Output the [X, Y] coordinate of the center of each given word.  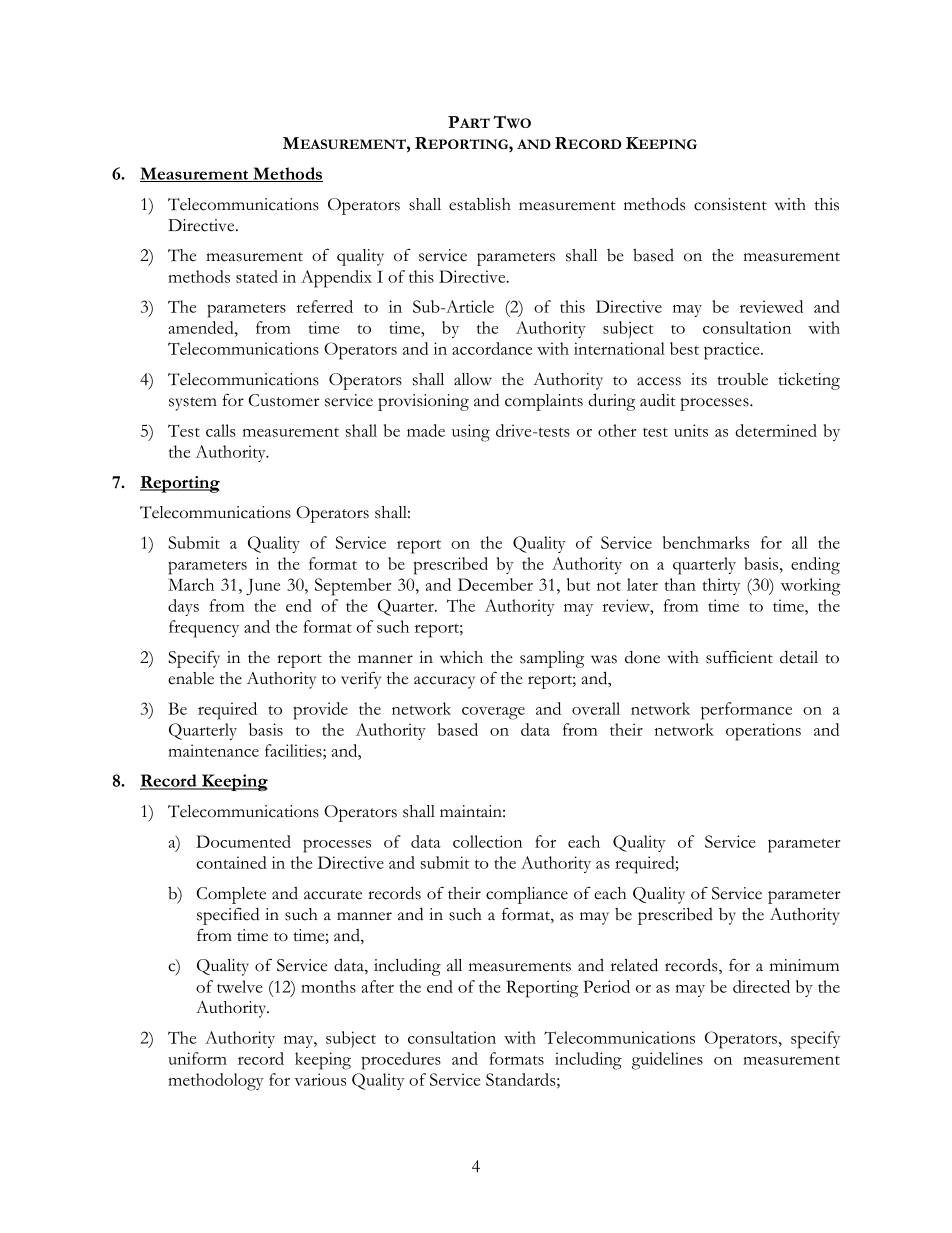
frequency [204, 629]
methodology [216, 1082]
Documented [243, 841]
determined [776, 430]
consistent [730, 204]
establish [480, 204]
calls [221, 430]
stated [257, 276]
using [471, 433]
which [461, 657]
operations [763, 732]
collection [487, 841]
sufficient [739, 657]
